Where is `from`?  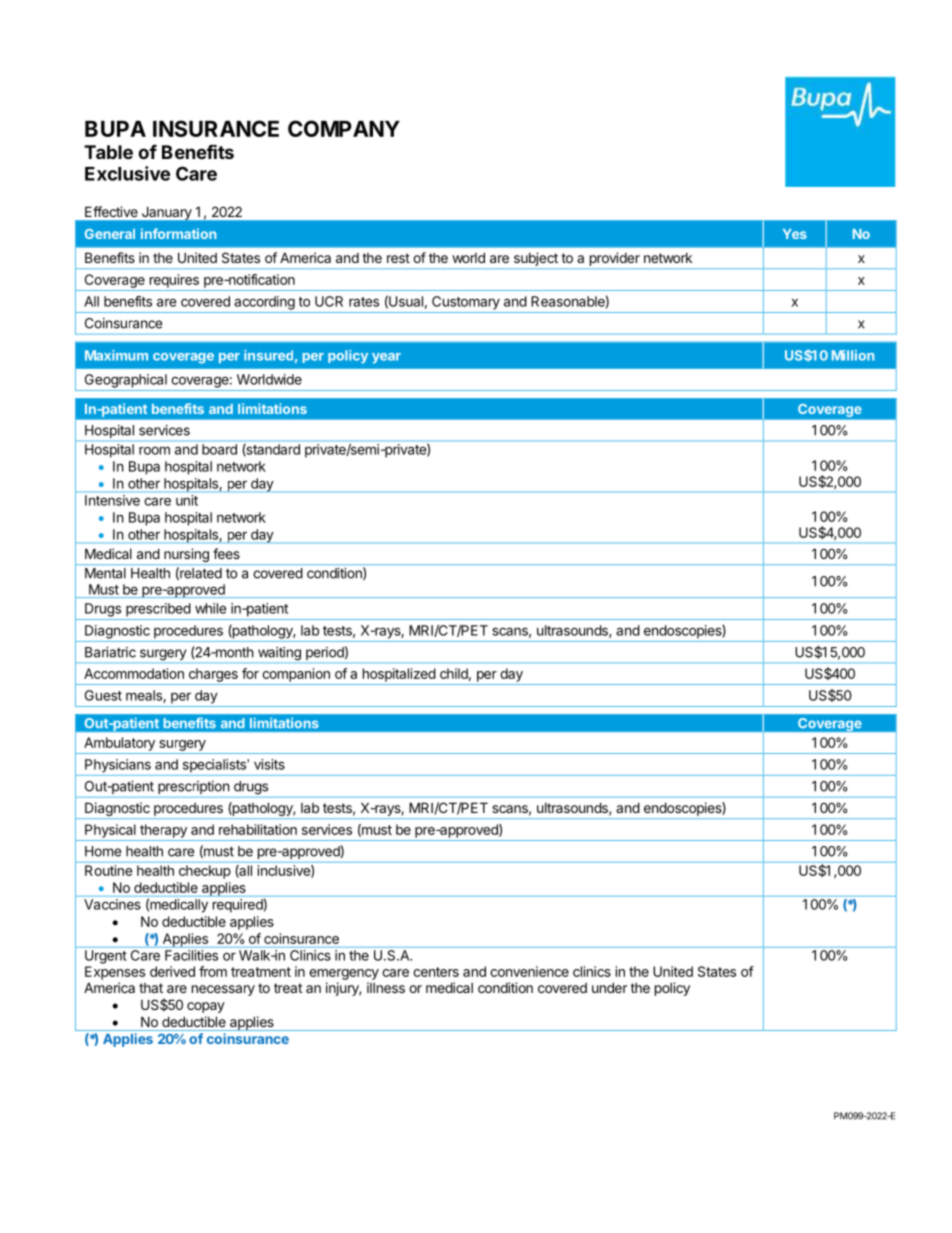
from is located at coordinates (213, 971).
